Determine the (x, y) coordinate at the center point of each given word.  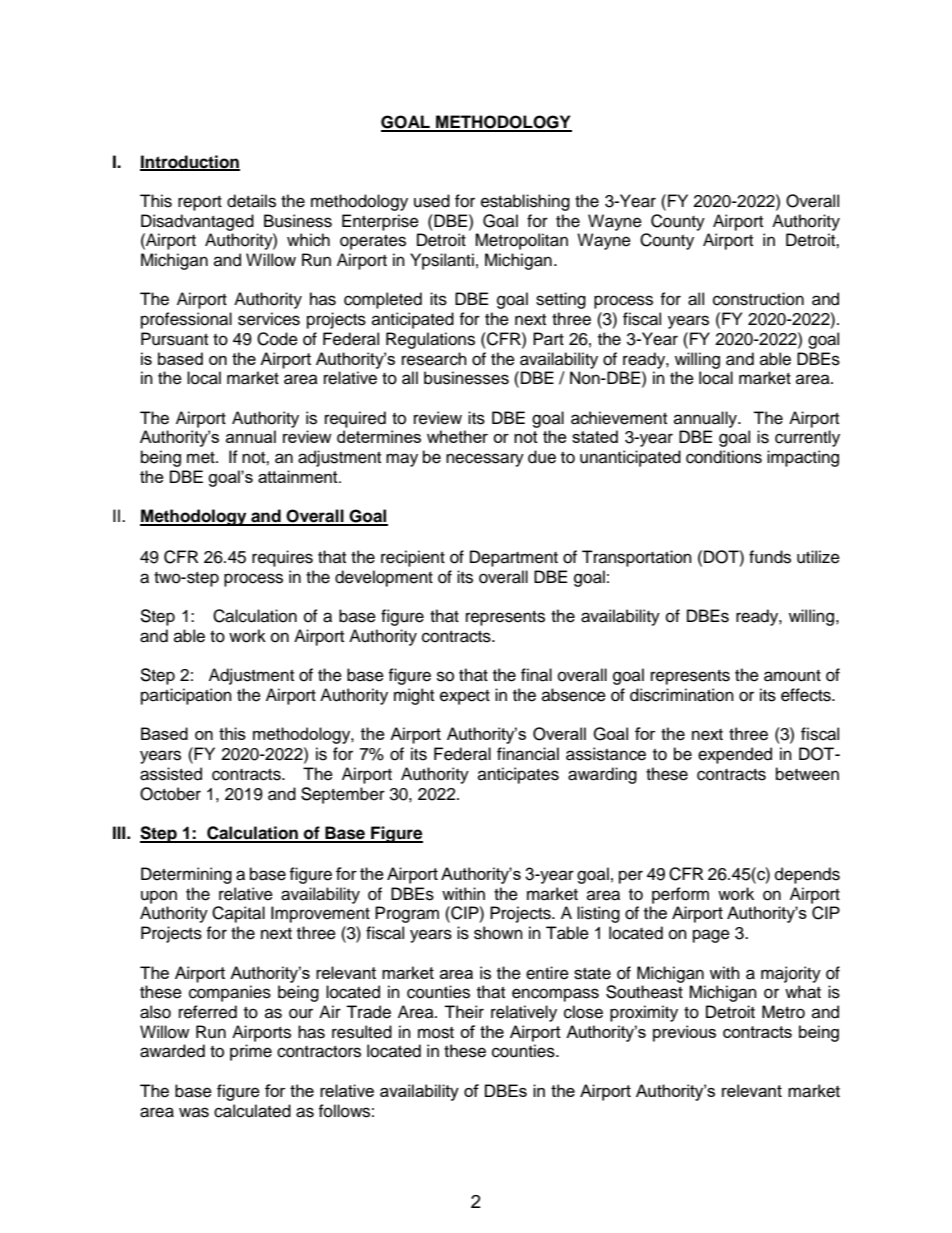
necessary (485, 460)
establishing (525, 202)
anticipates (518, 775)
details (251, 201)
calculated (252, 1111)
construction (758, 299)
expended (735, 755)
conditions (724, 457)
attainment (299, 476)
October (170, 794)
